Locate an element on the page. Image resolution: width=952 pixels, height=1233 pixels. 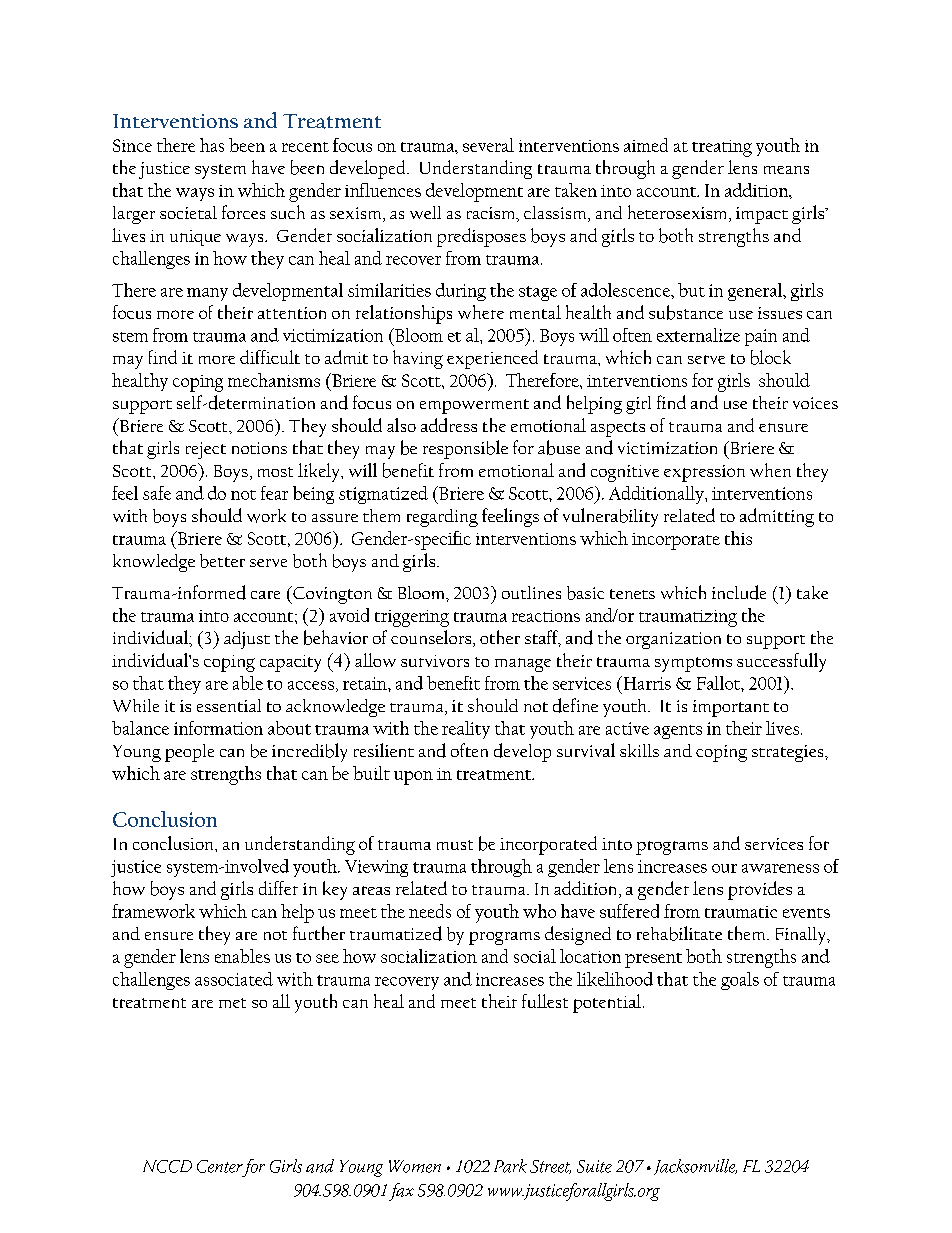
survivors is located at coordinates (435, 661).
